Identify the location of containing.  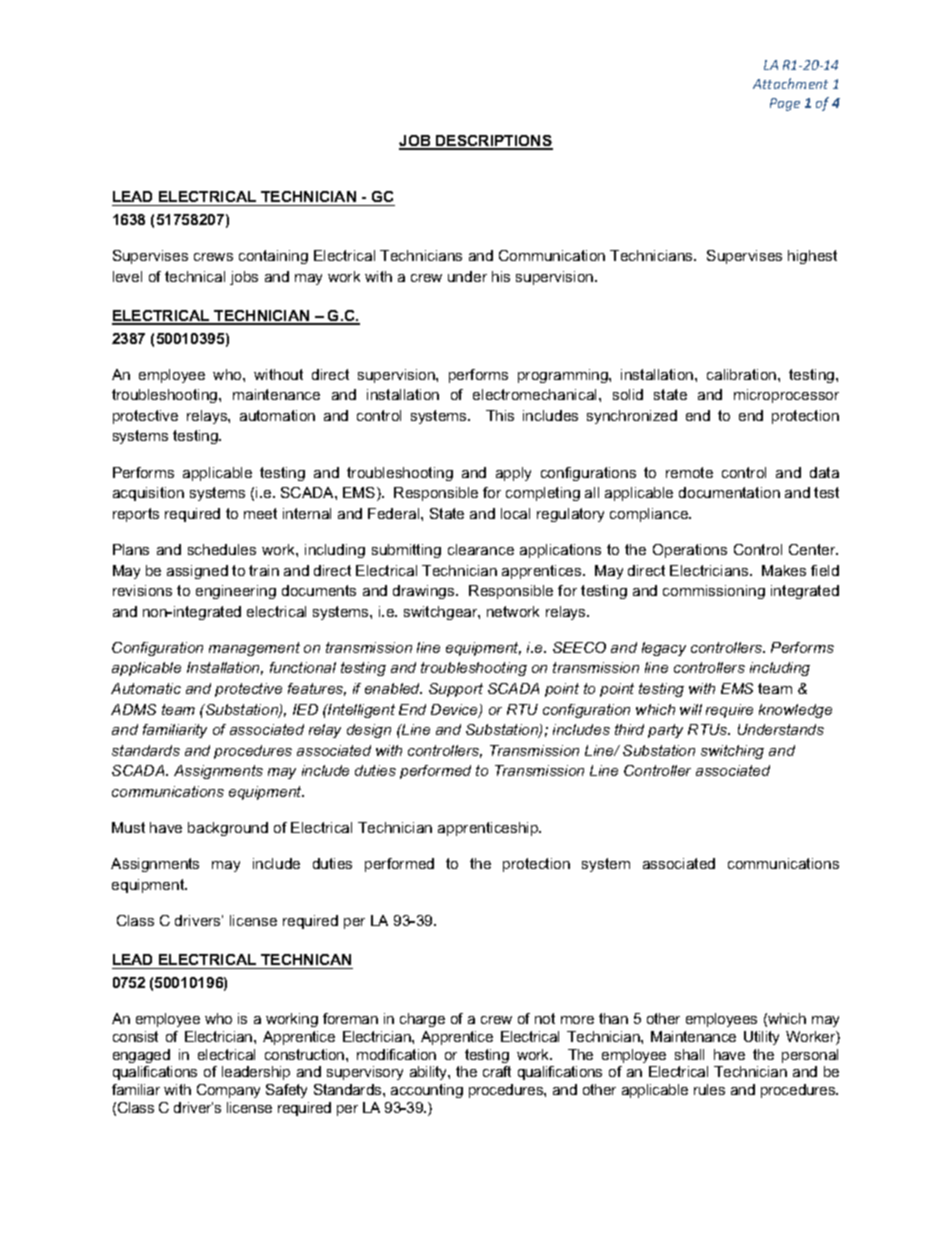
(273, 257).
